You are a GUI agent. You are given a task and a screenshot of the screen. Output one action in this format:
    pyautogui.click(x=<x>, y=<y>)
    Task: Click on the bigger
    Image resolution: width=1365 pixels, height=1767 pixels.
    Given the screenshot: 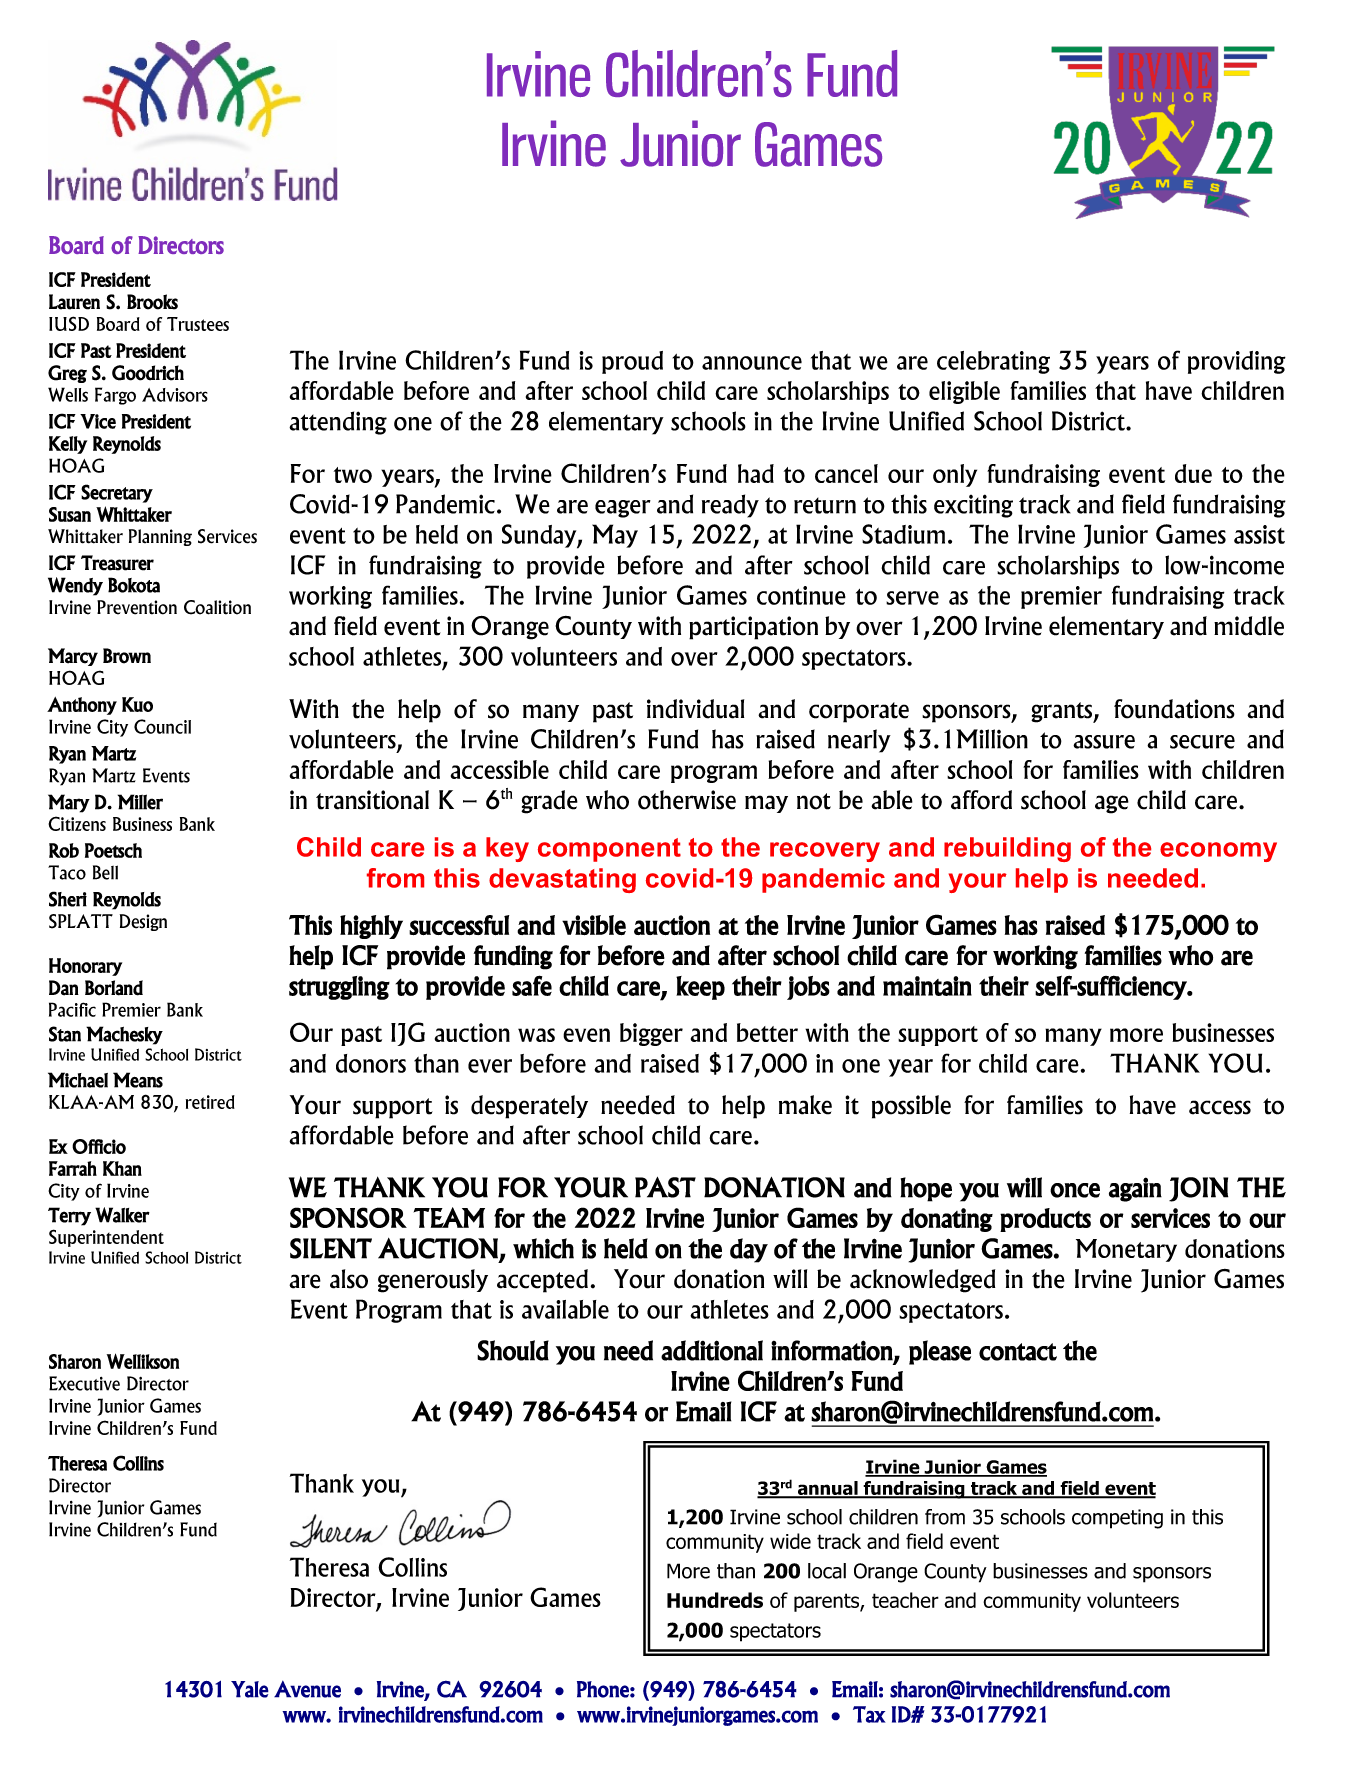 What is the action you would take?
    pyautogui.click(x=651, y=1034)
